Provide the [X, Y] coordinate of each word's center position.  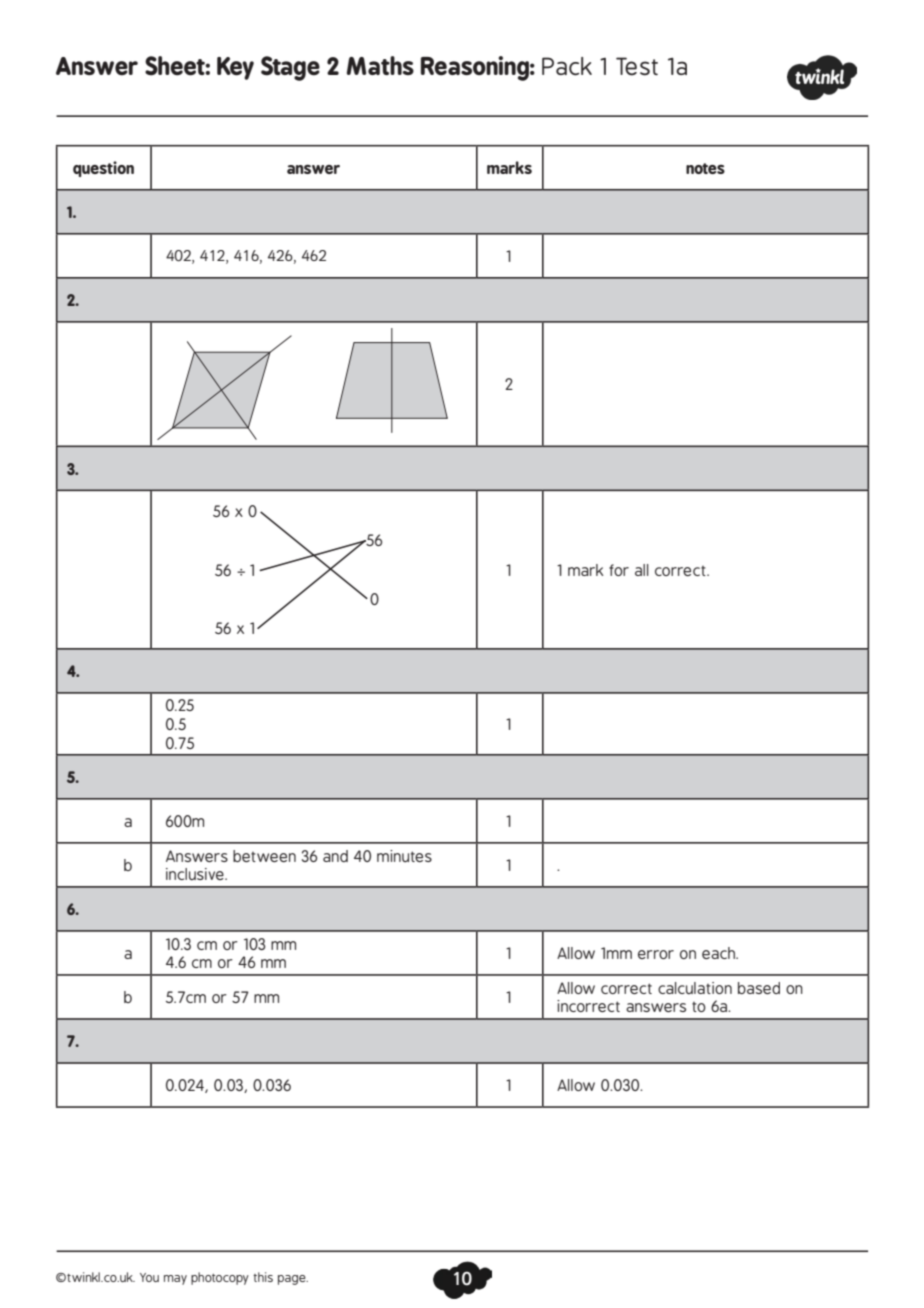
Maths [380, 65]
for [619, 570]
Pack [567, 66]
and [335, 856]
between [264, 856]
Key [235, 68]
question [103, 169]
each [719, 953]
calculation [695, 988]
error [656, 954]
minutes [404, 856]
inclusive [196, 874]
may [175, 1280]
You [149, 1277]
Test [637, 66]
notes [705, 168]
